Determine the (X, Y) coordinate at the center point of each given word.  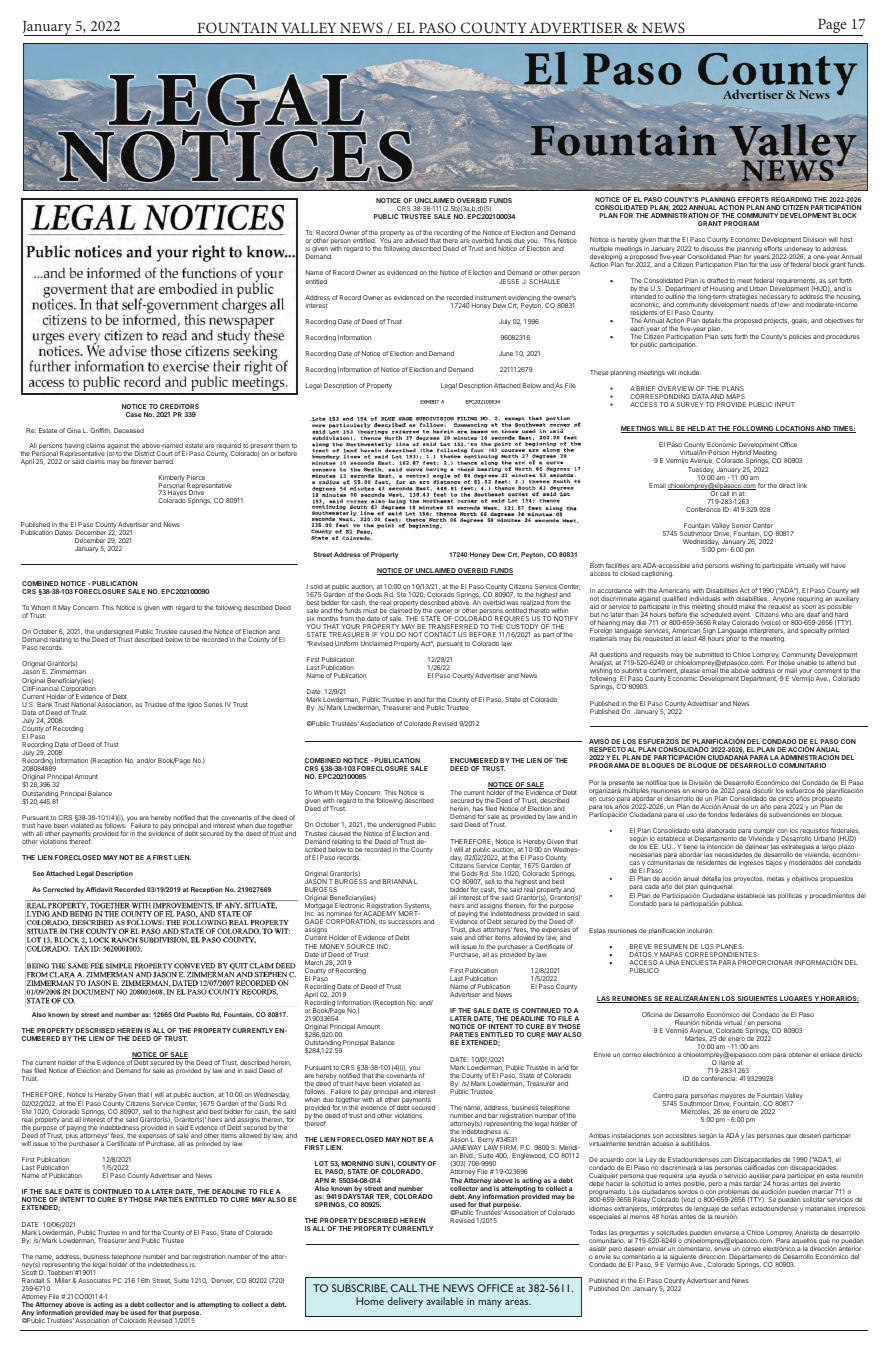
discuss (712, 248)
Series (213, 704)
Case (134, 414)
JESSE (509, 281)
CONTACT (440, 634)
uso (691, 815)
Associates (94, 1280)
